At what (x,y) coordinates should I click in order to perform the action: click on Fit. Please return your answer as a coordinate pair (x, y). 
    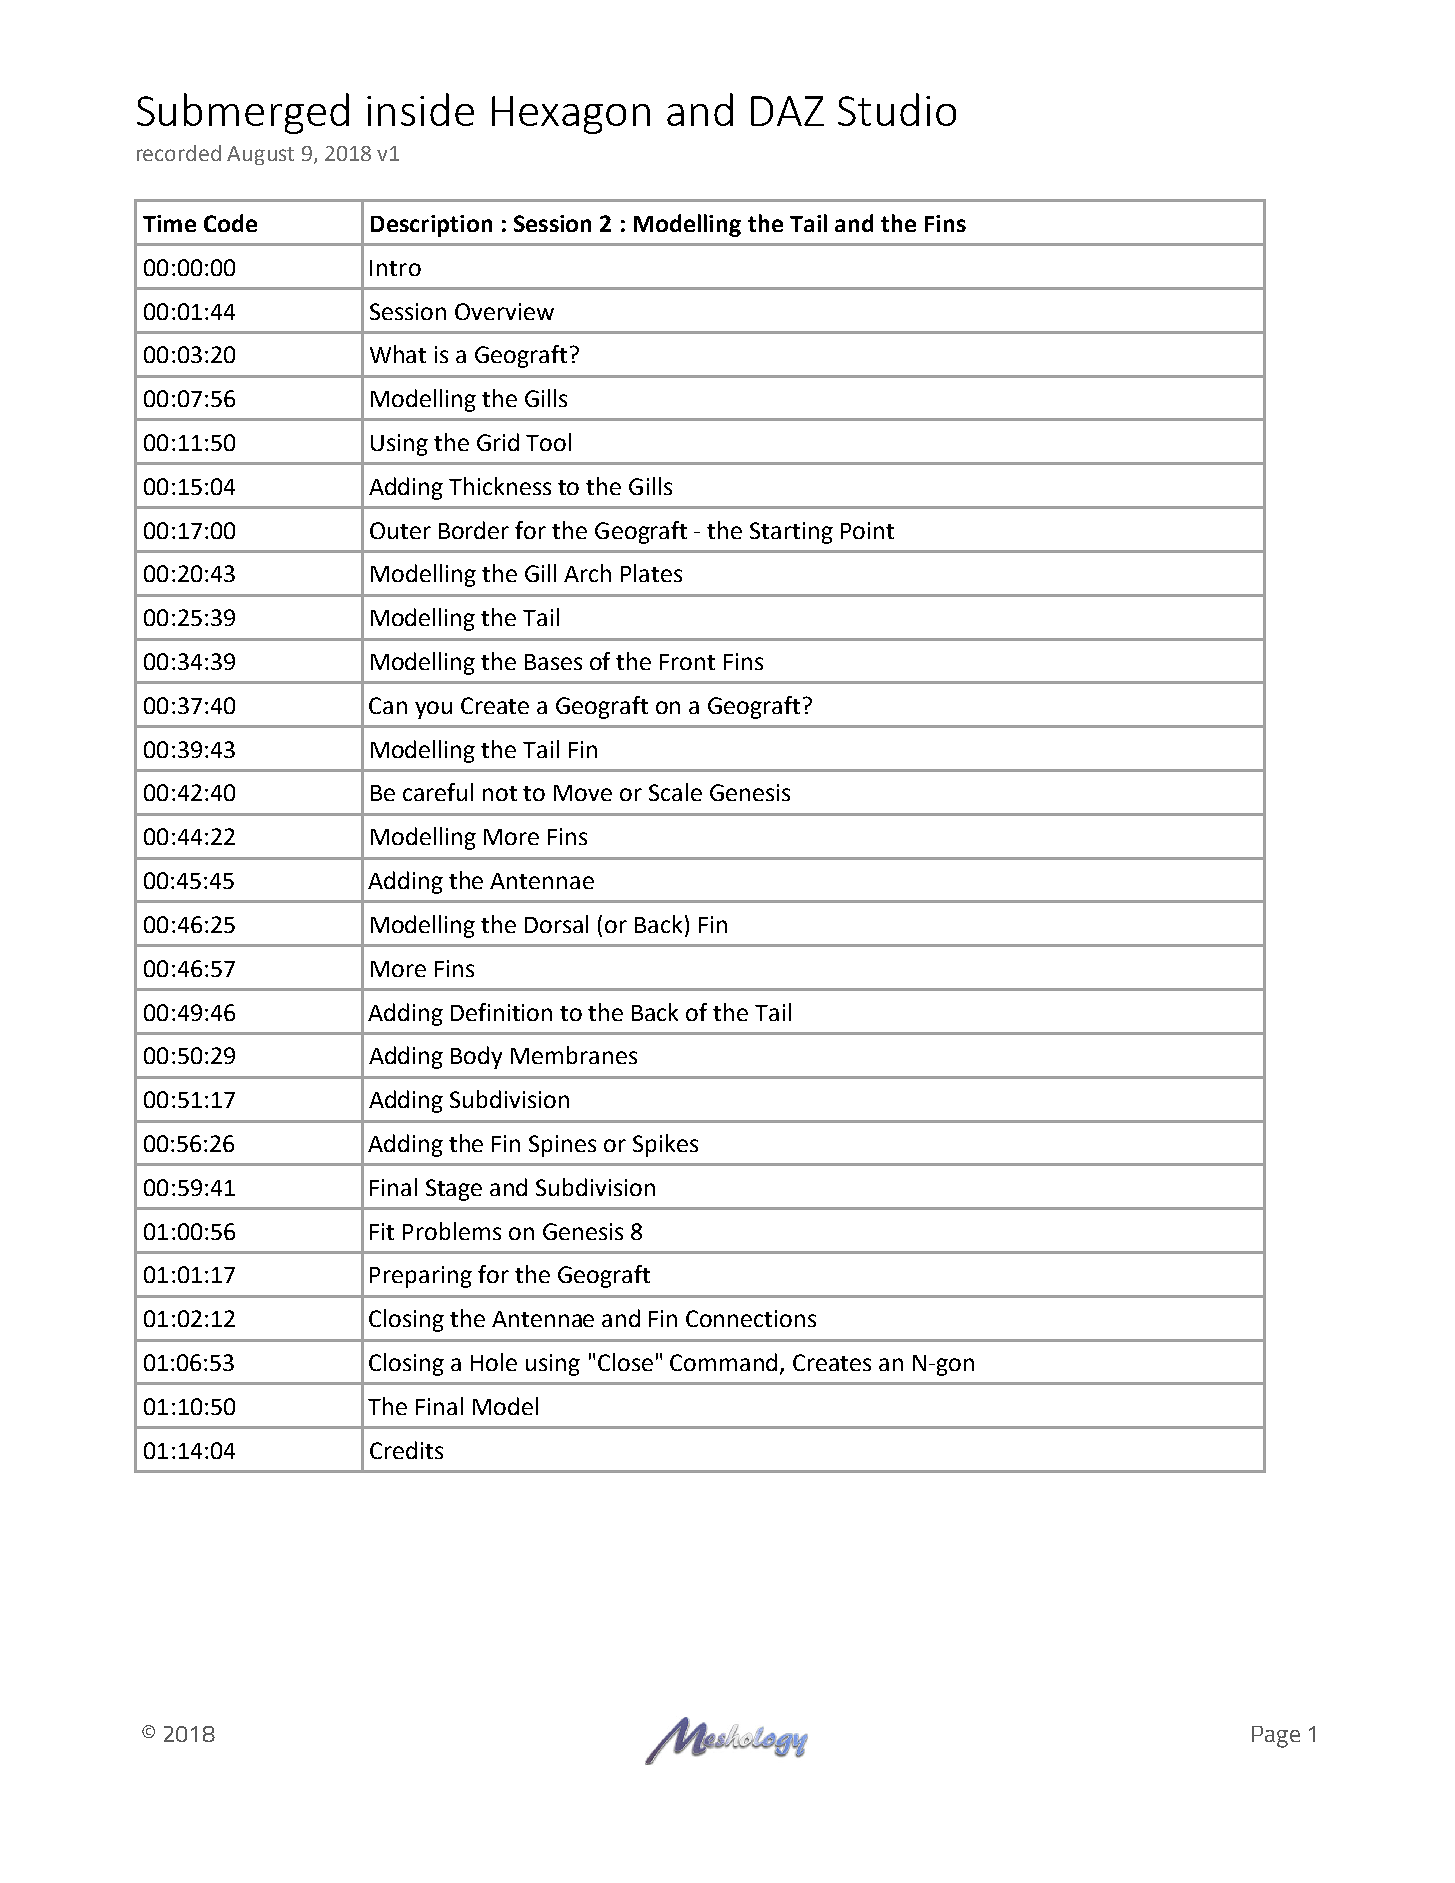
    Looking at the image, I should click on (382, 1231).
